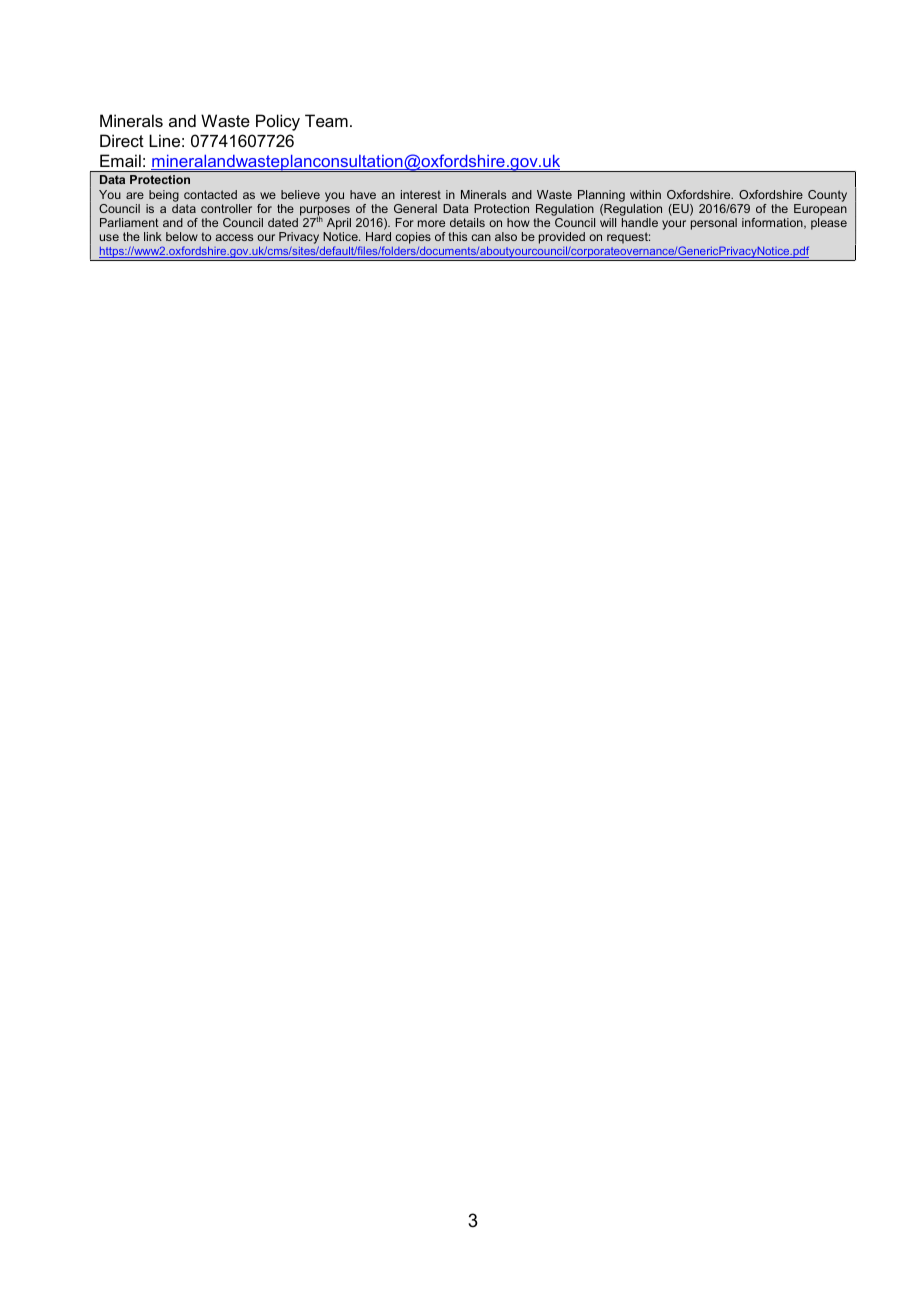 This screenshot has height=1308, width=924. What do you see at coordinates (421, 194) in the screenshot?
I see `interest` at bounding box center [421, 194].
